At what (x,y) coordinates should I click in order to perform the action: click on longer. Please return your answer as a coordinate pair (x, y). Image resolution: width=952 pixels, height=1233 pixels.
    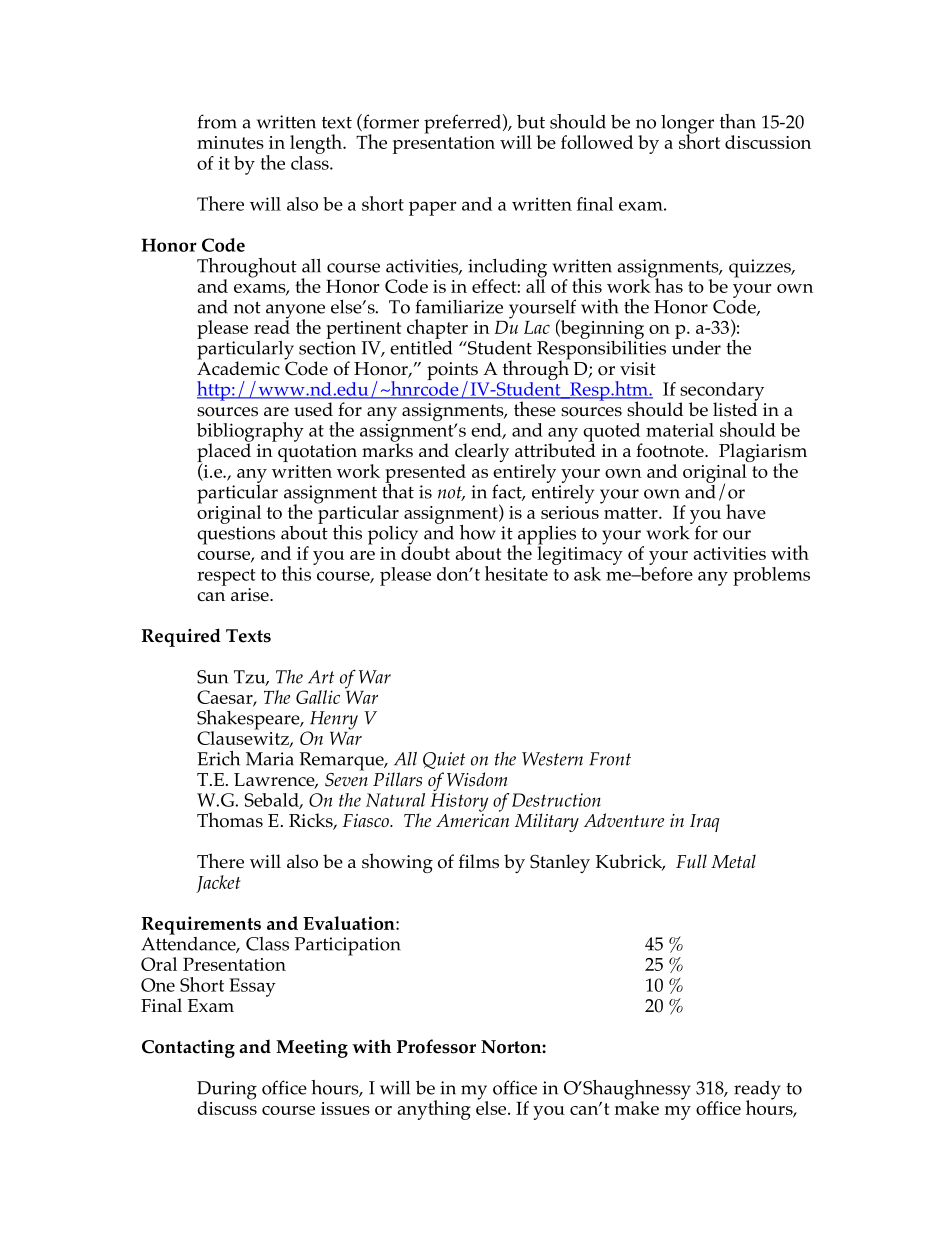
    Looking at the image, I should click on (687, 125).
